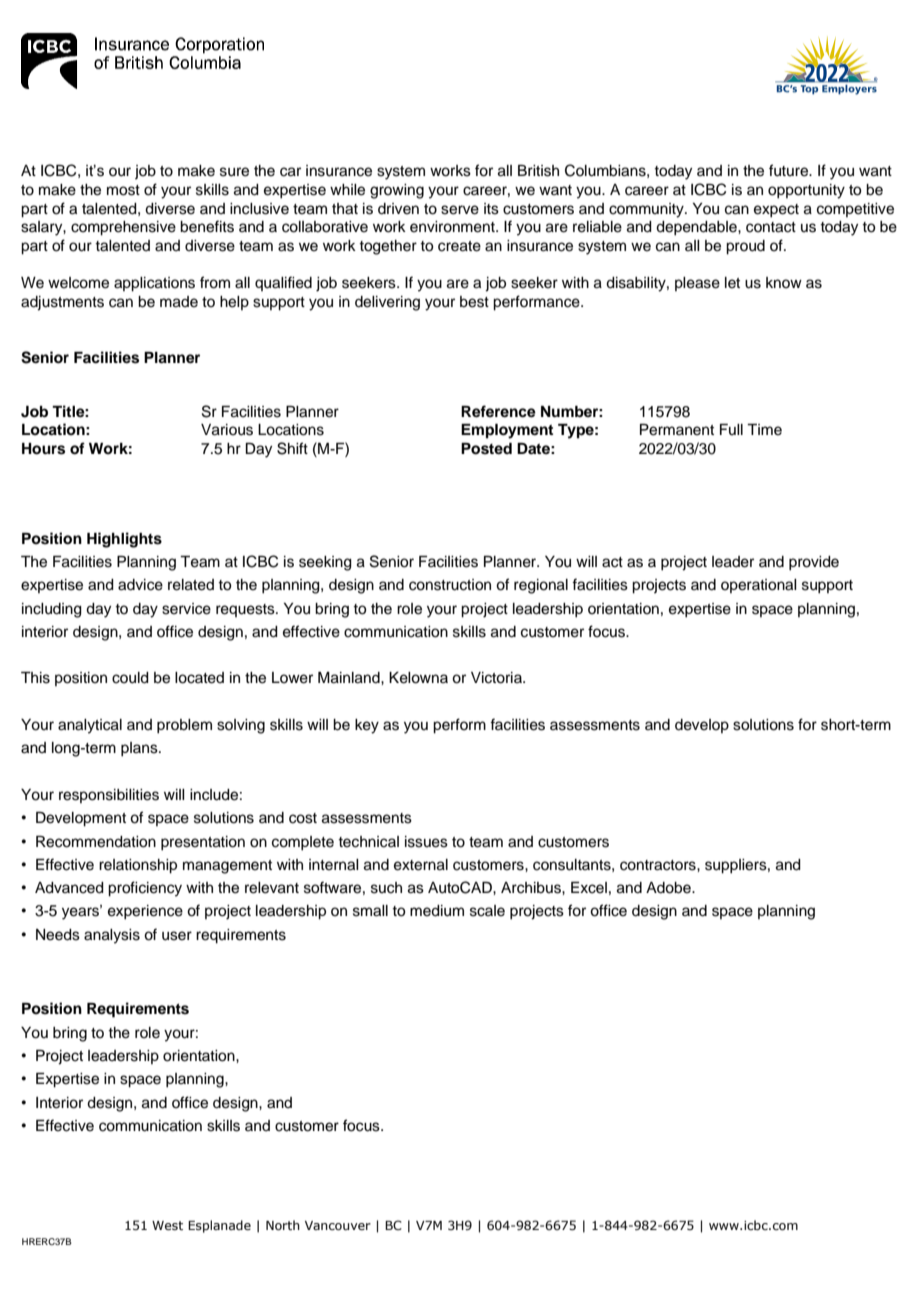 The width and height of the screenshot is (924, 1308). What do you see at coordinates (123, 190) in the screenshot?
I see `most` at bounding box center [123, 190].
